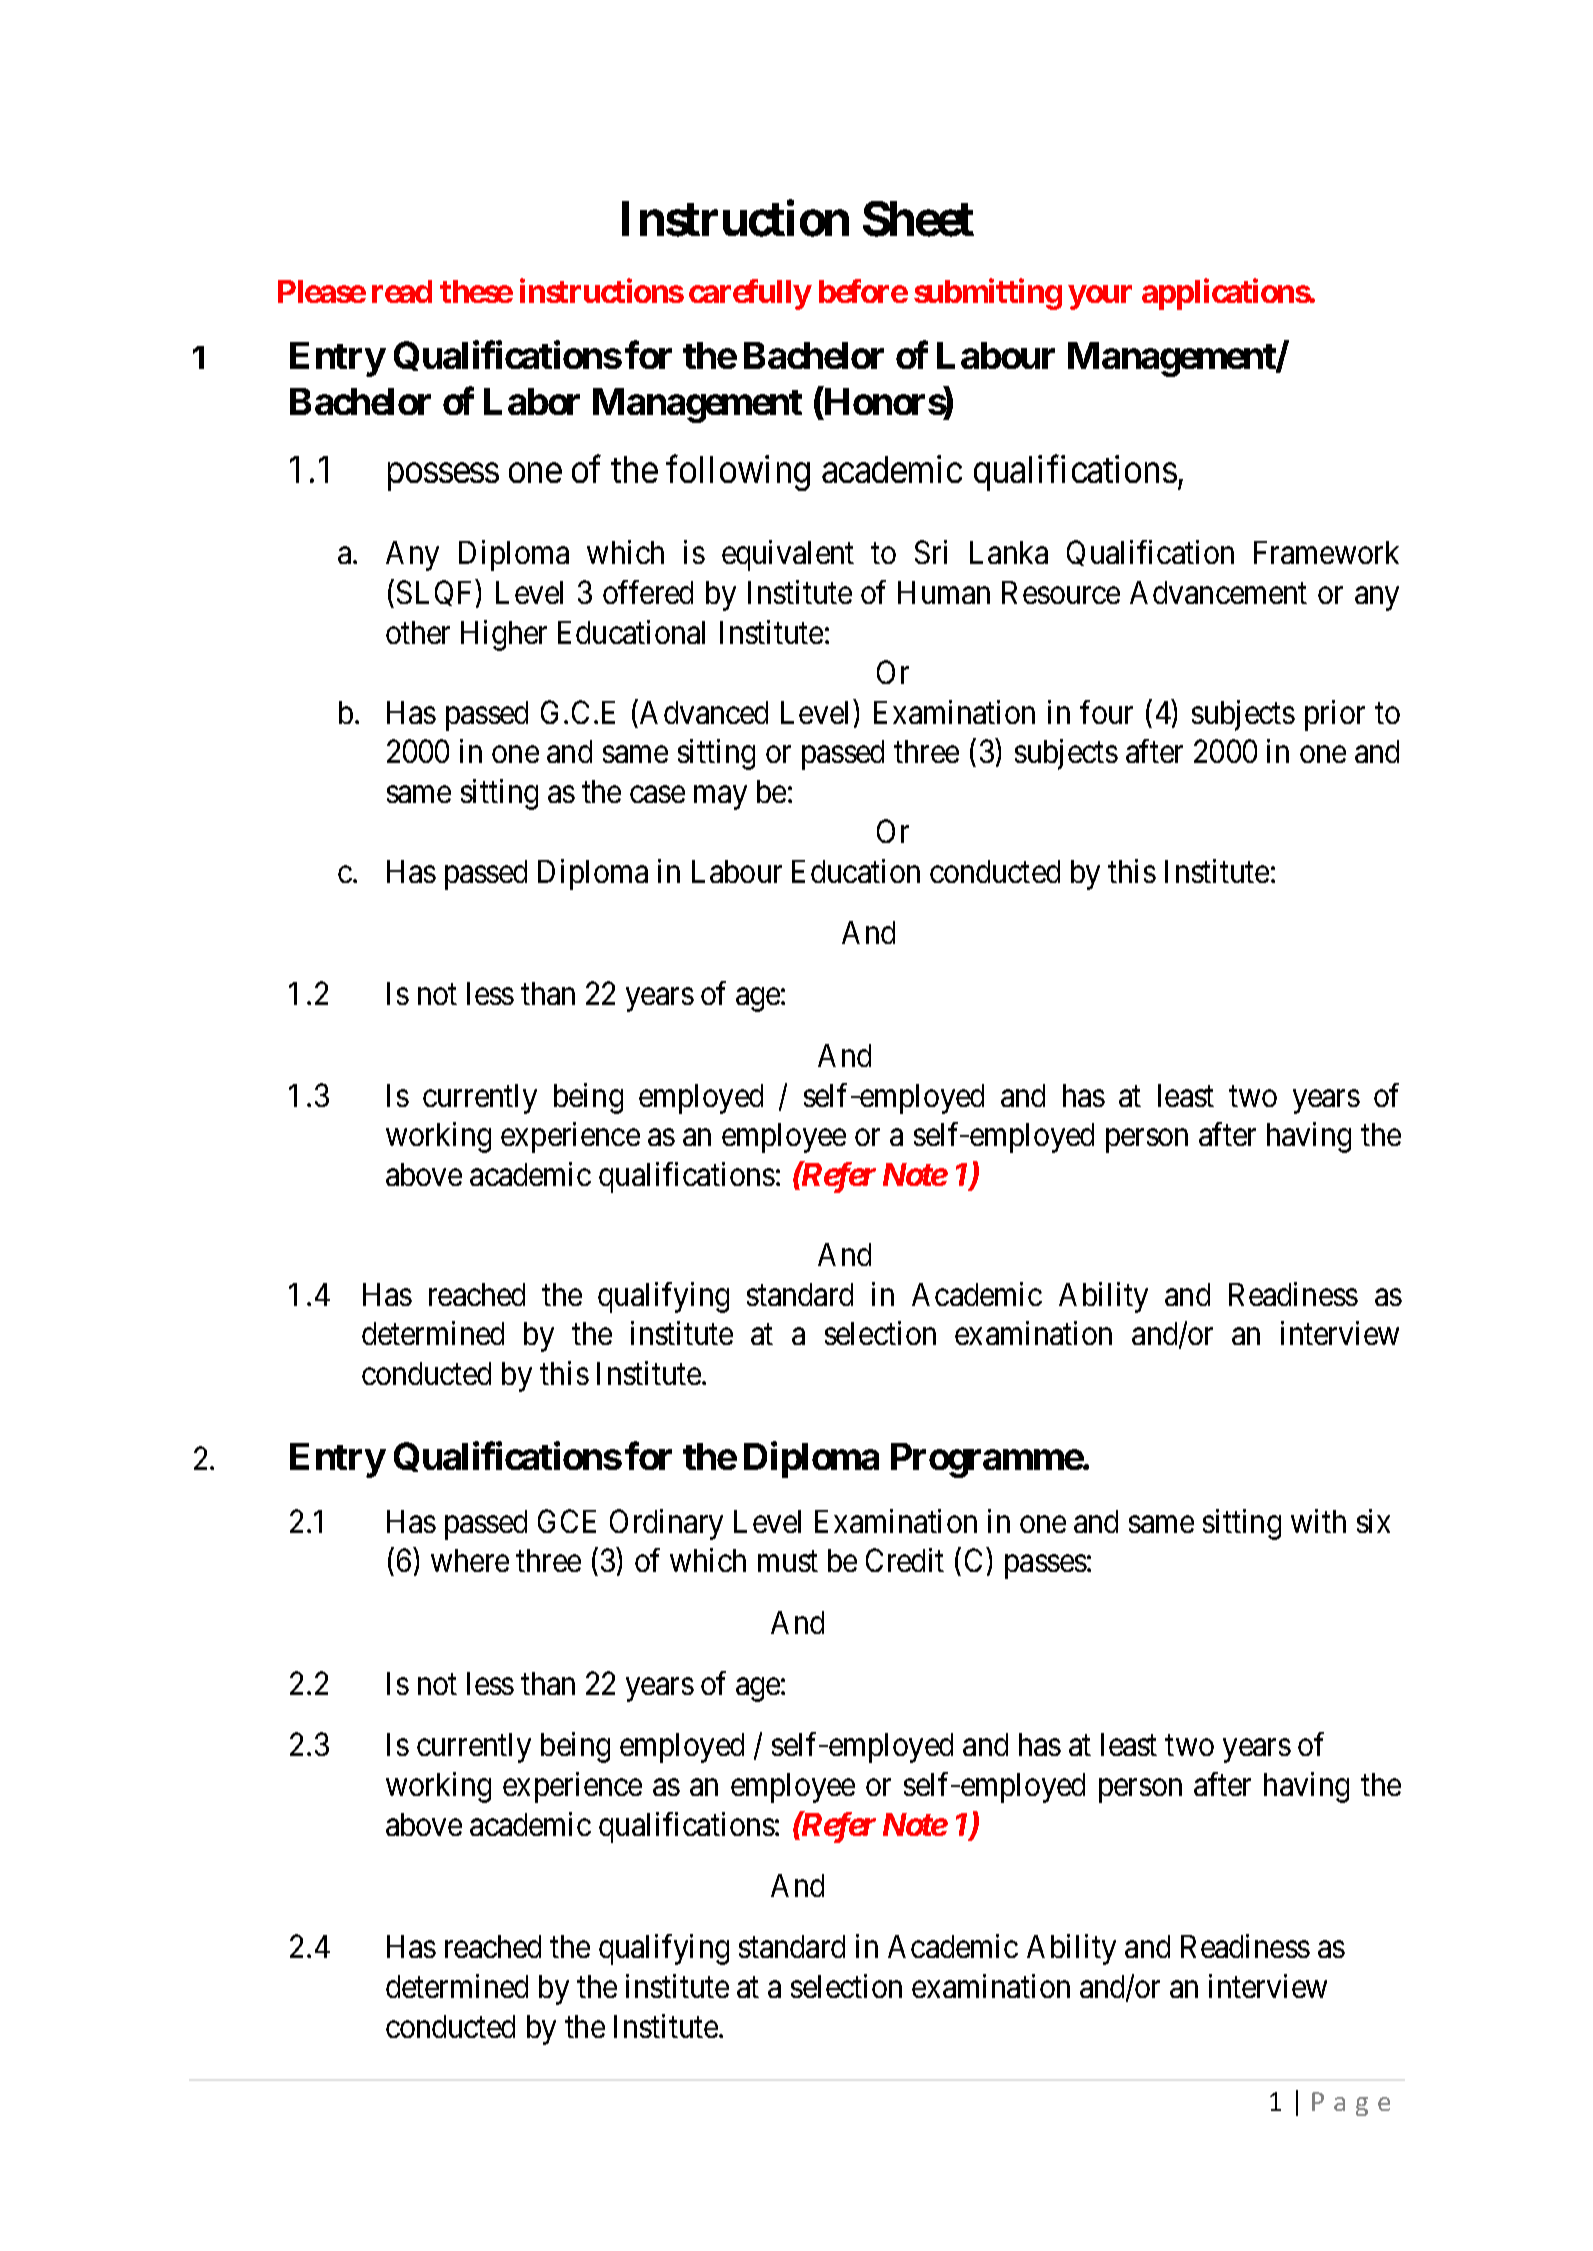  Describe the element at coordinates (1100, 298) in the screenshot. I see `your` at that location.
